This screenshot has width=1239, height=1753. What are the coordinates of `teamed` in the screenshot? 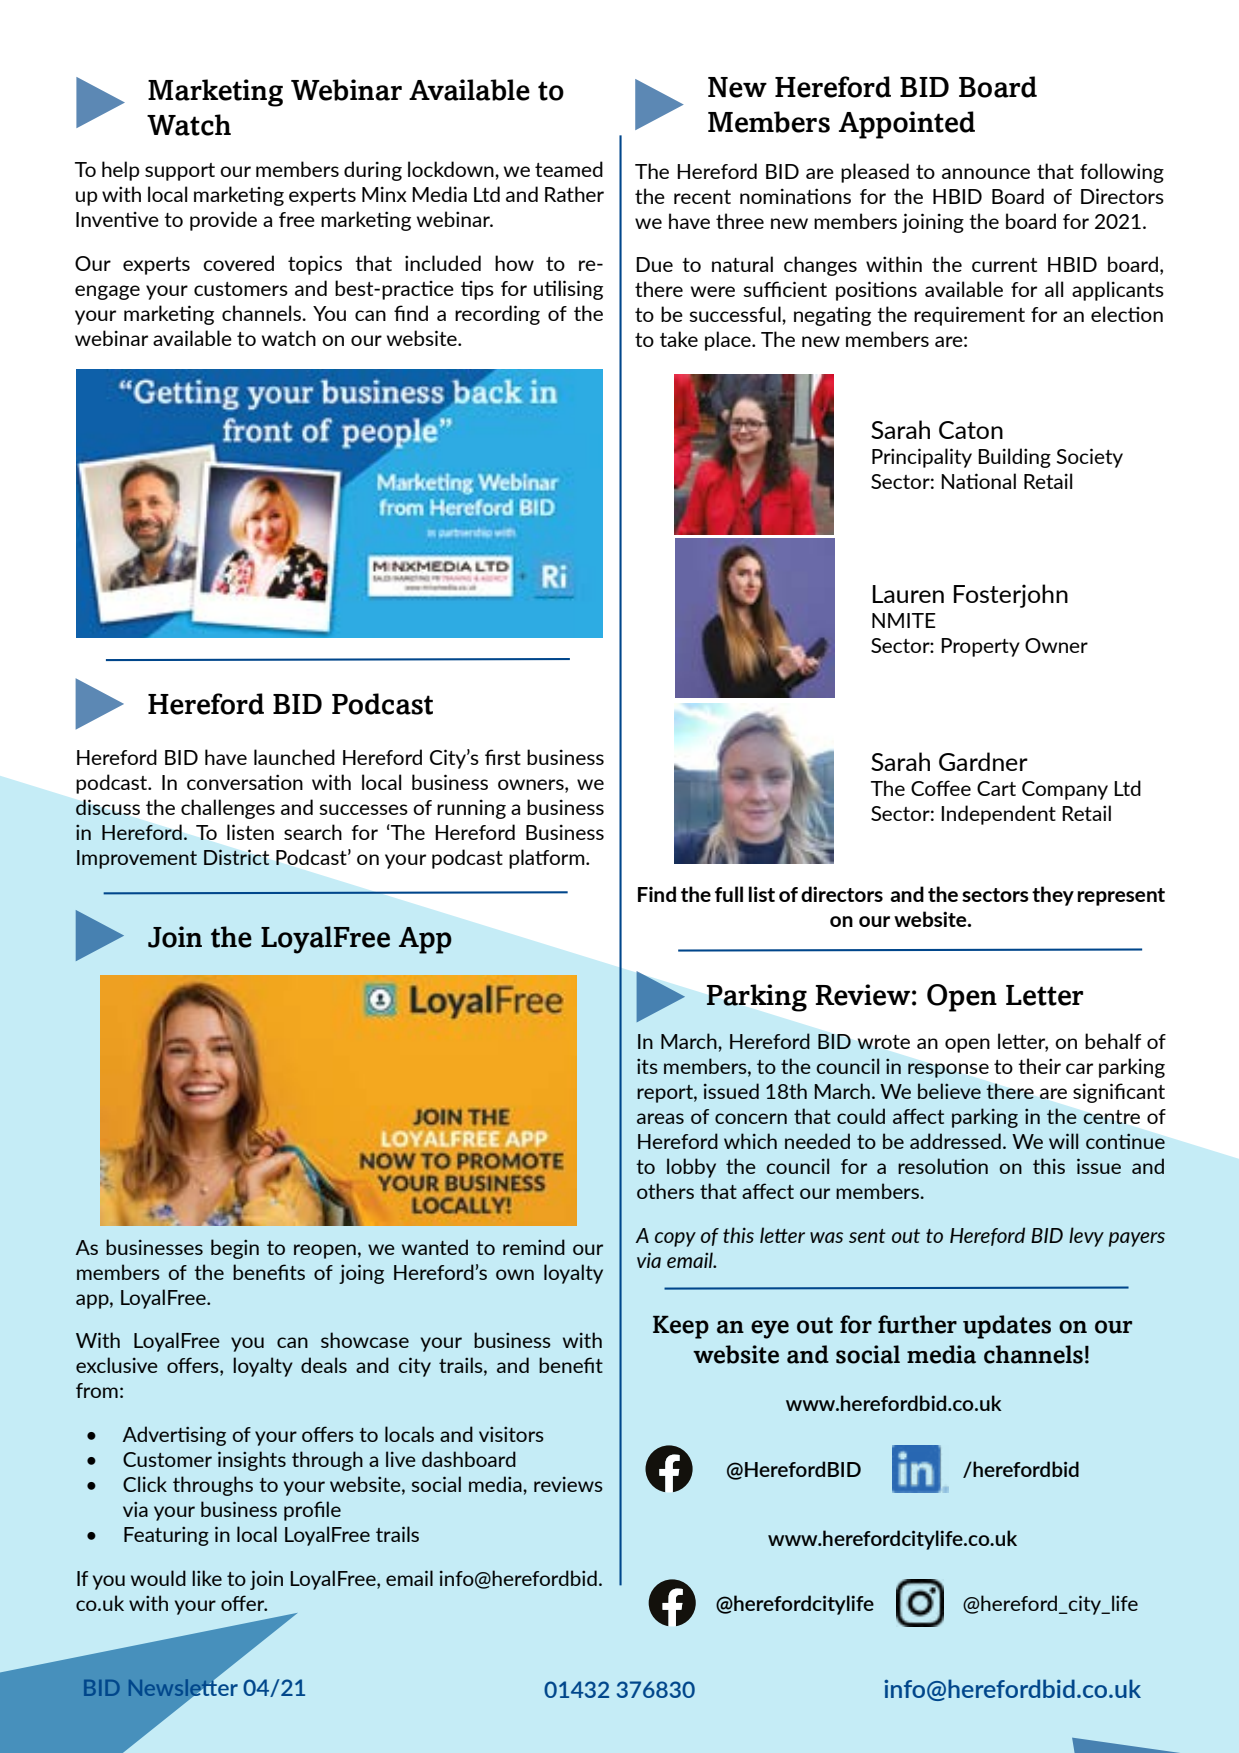 It's located at (569, 169).
